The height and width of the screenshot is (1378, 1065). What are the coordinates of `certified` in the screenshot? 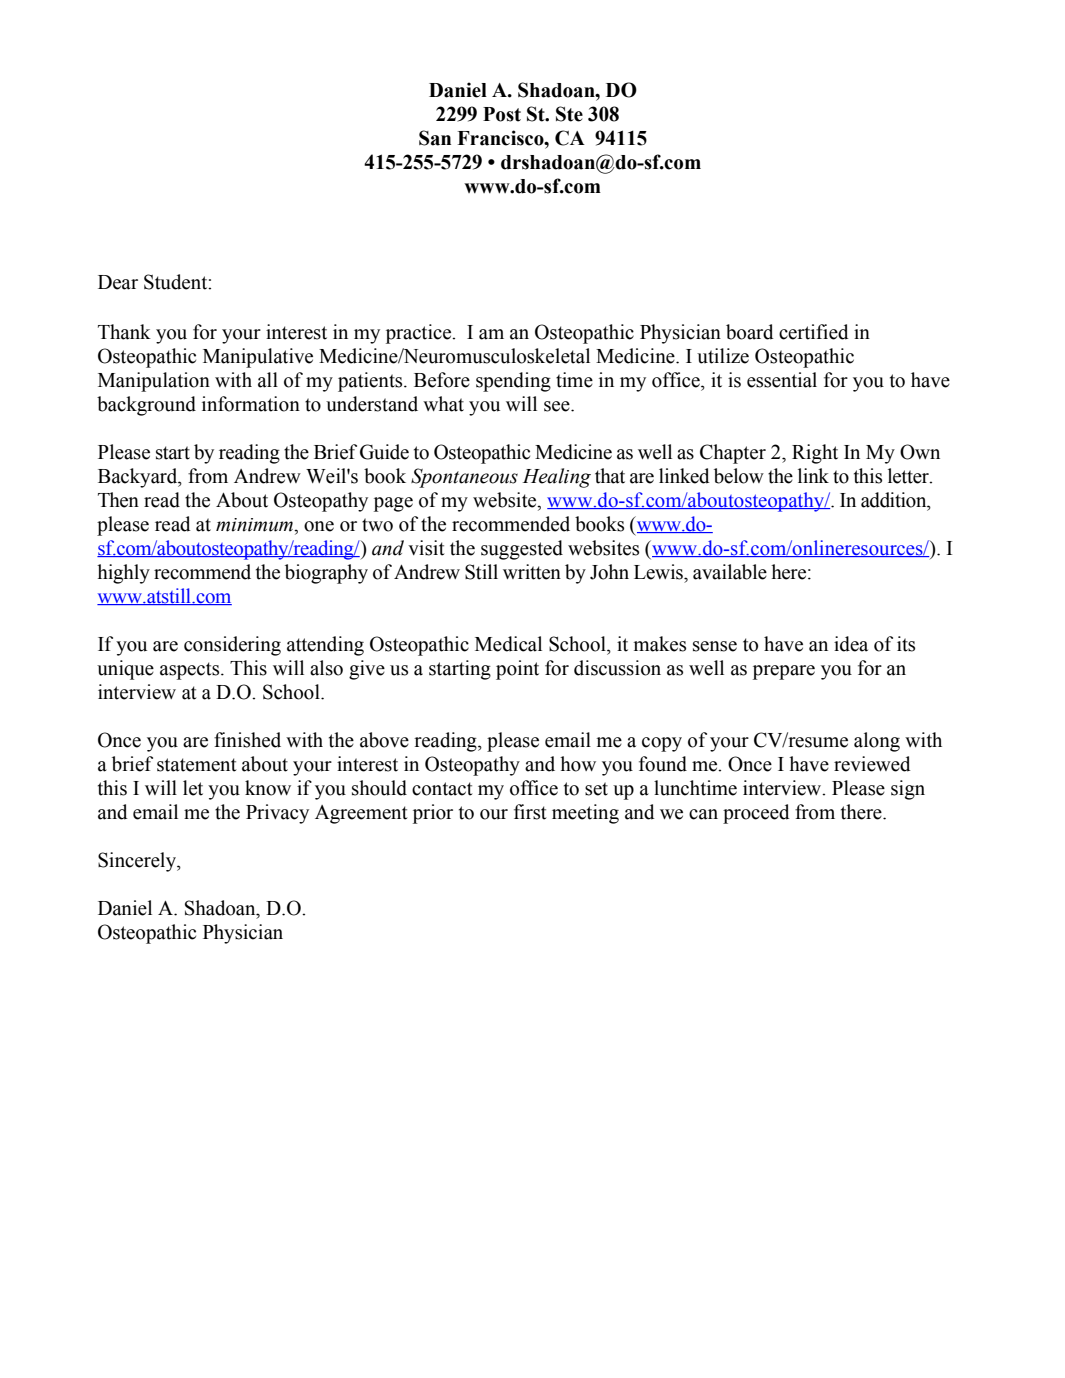 It's located at (814, 332).
